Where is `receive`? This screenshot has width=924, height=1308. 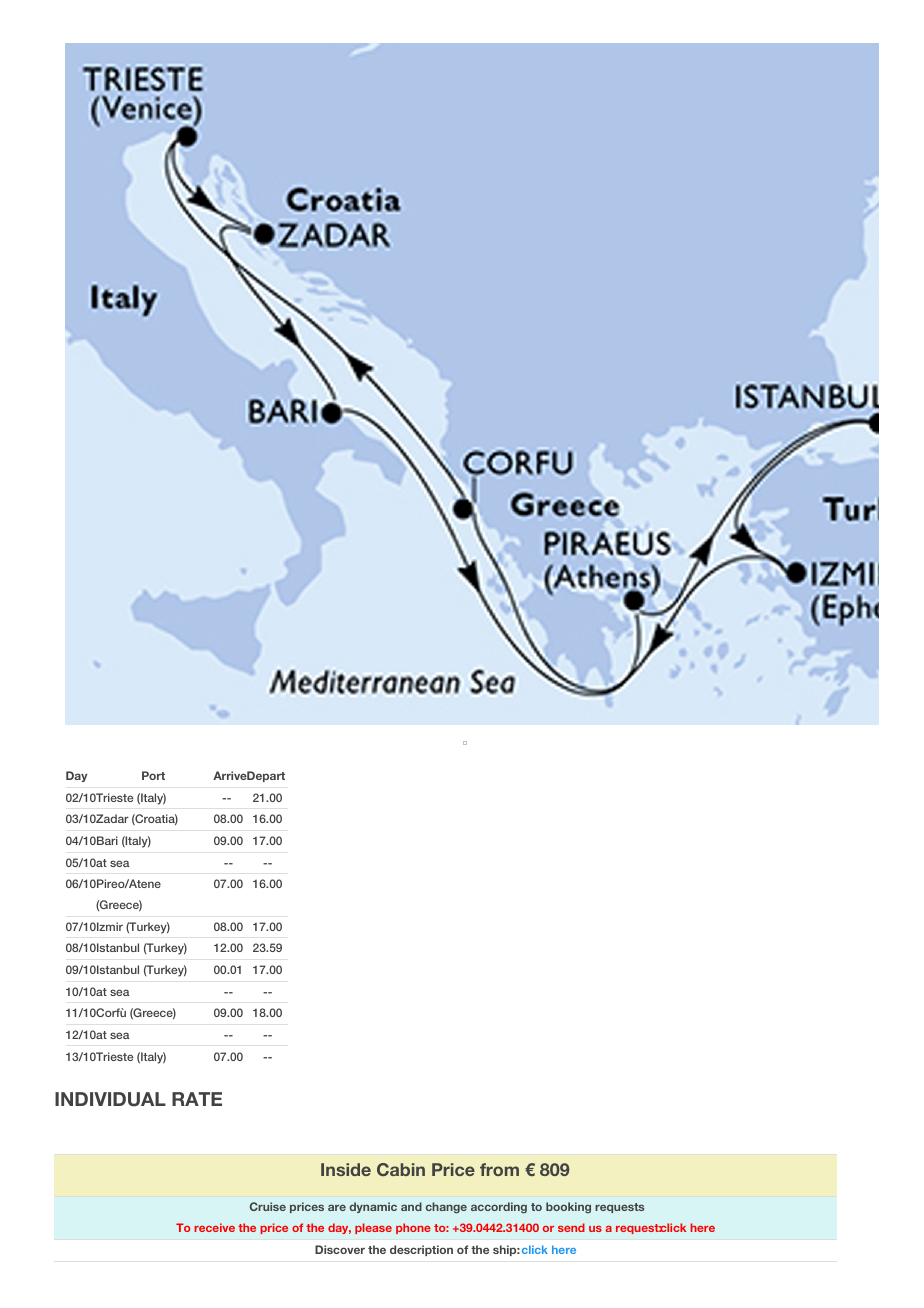 receive is located at coordinates (214, 1227).
